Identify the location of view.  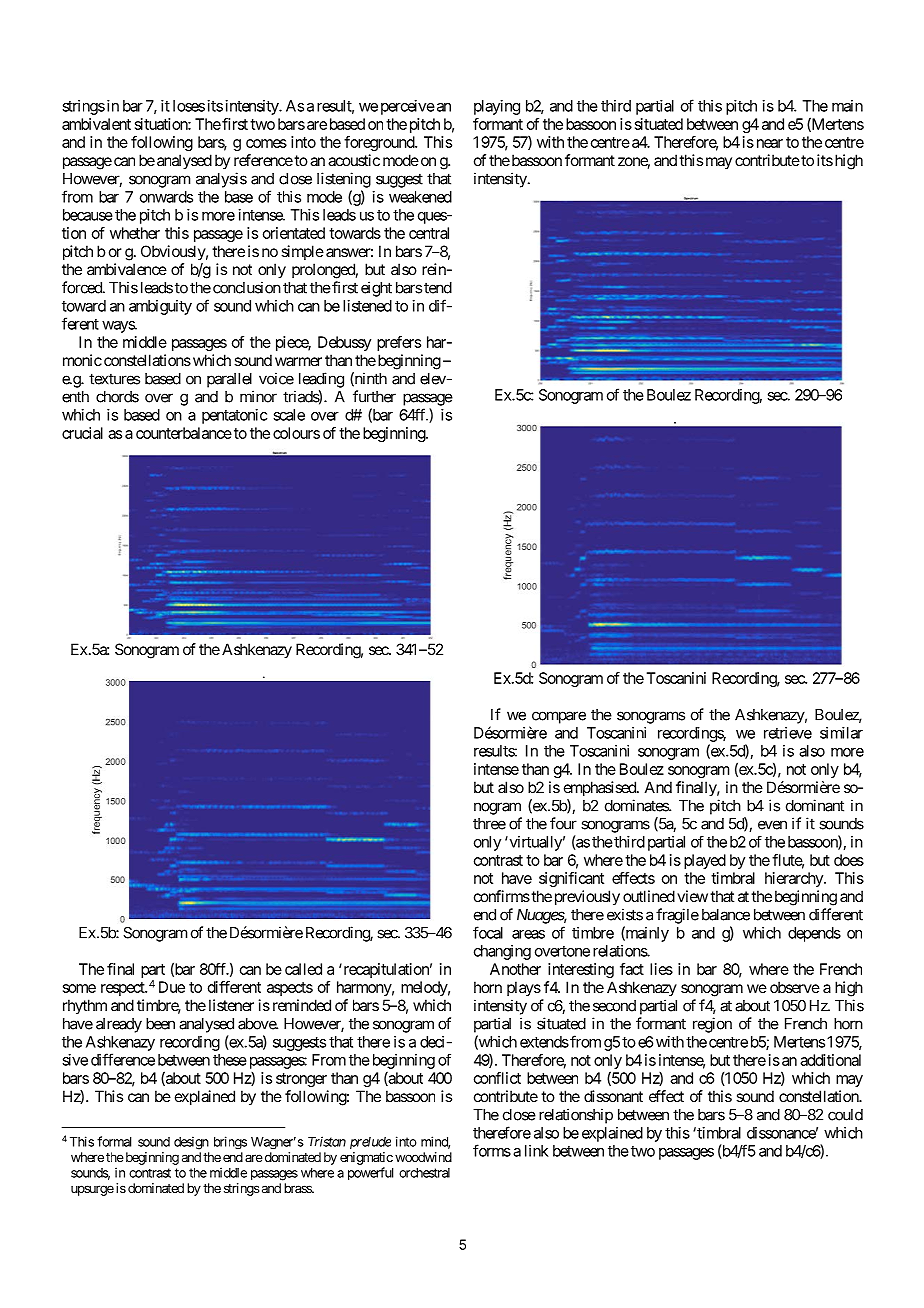
(692, 896).
